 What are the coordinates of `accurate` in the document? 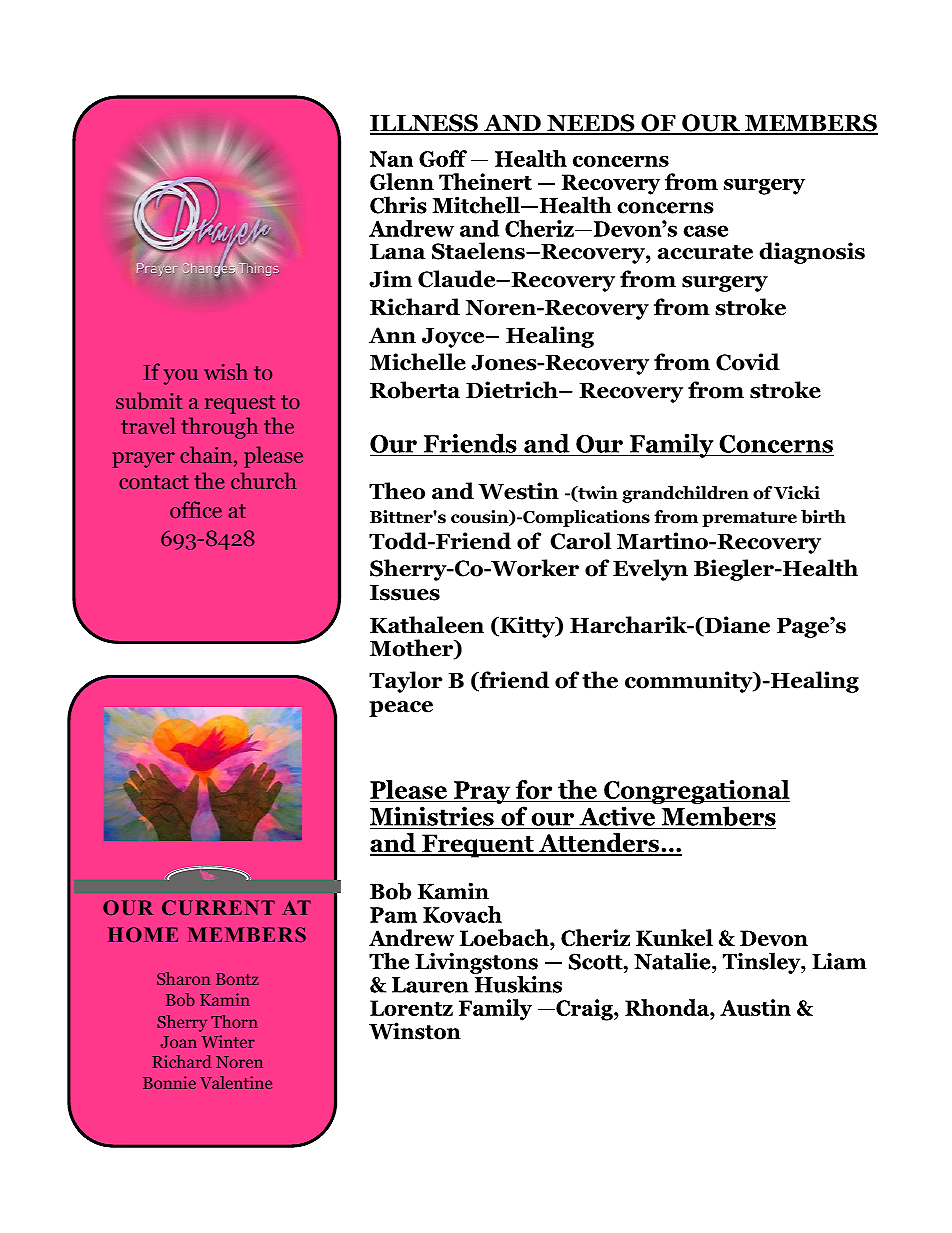 It's located at (705, 252).
